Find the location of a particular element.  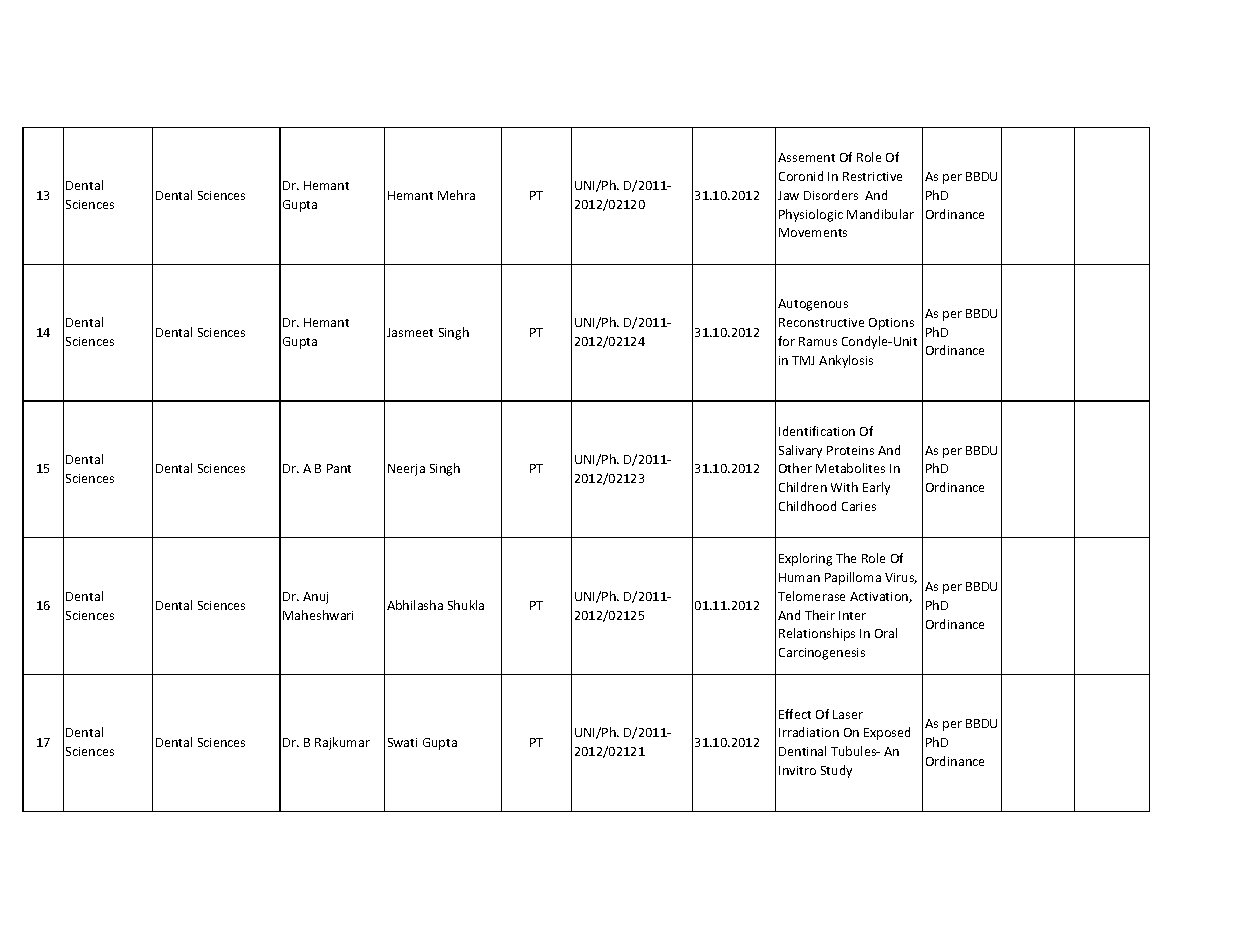

Invitro is located at coordinates (797, 770).
